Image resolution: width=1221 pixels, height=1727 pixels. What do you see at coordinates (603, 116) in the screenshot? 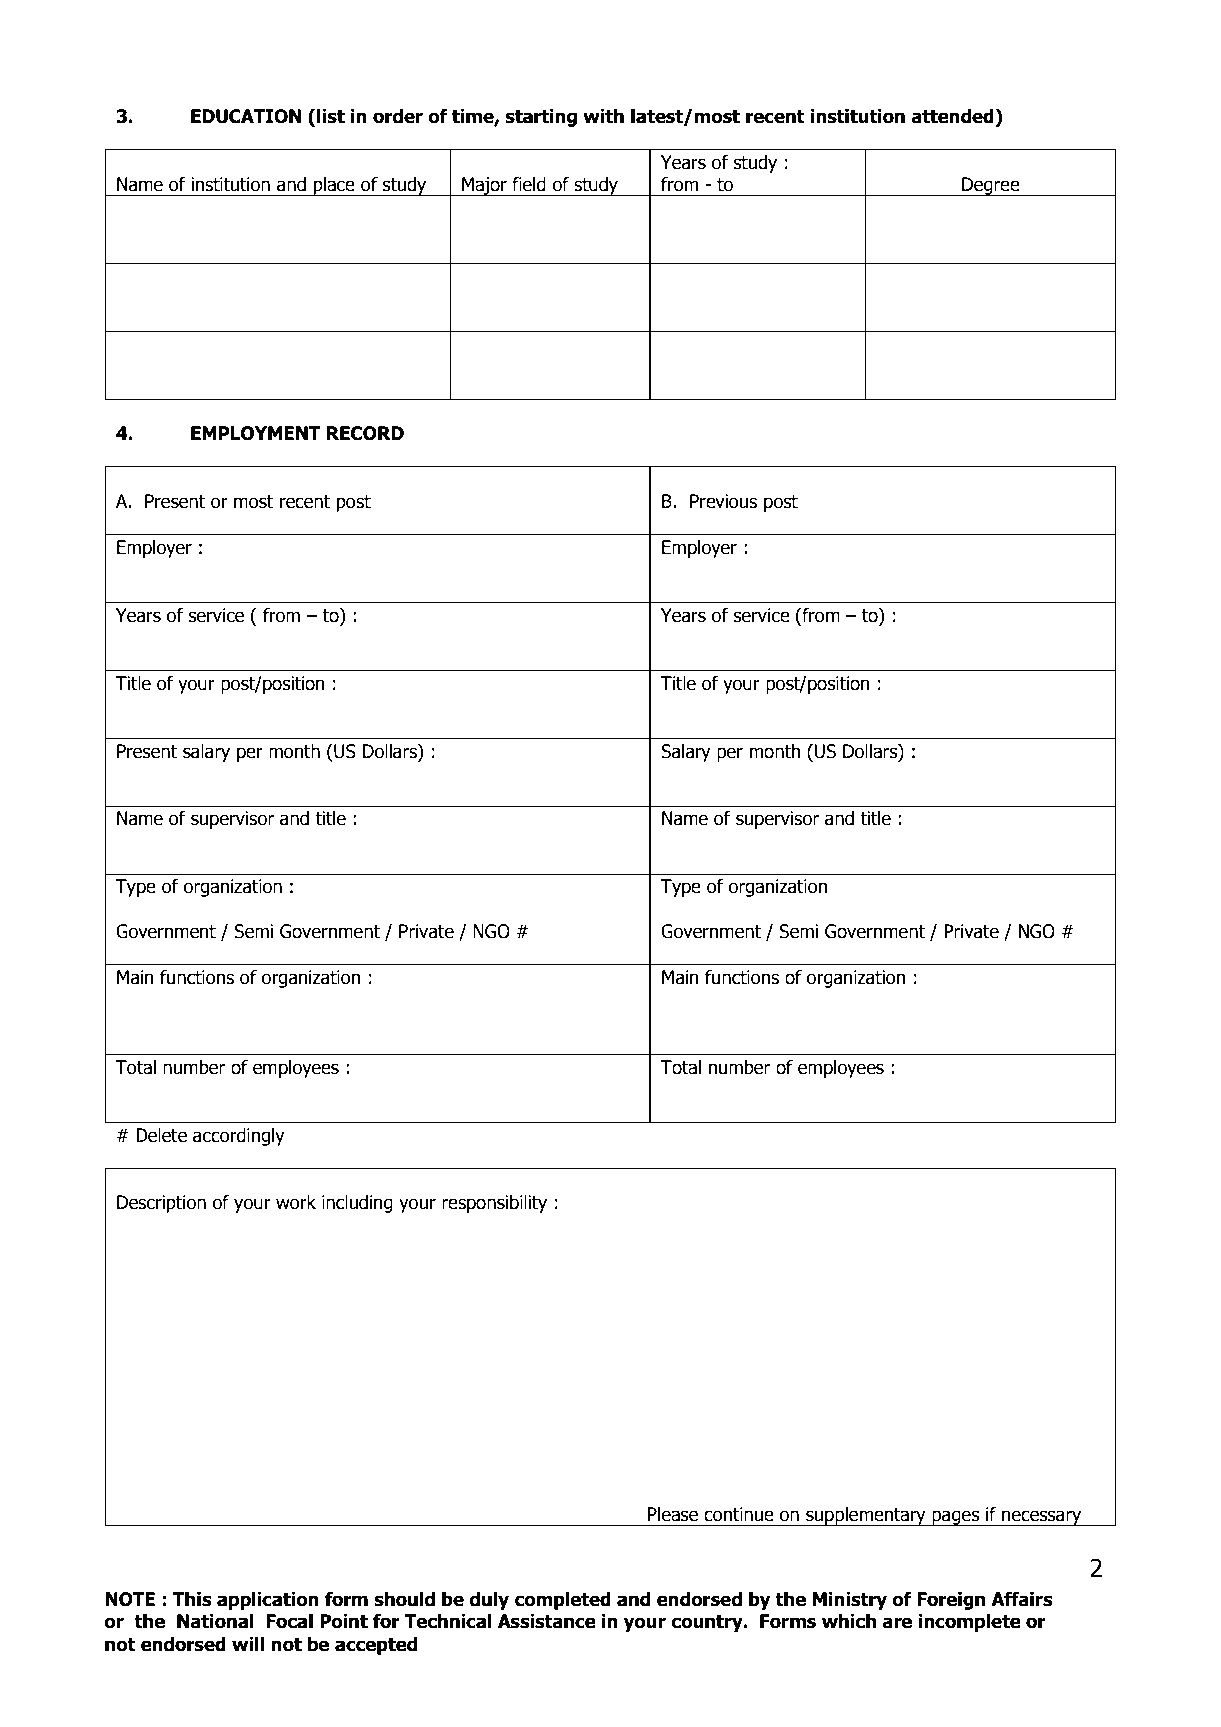
I see `with` at bounding box center [603, 116].
